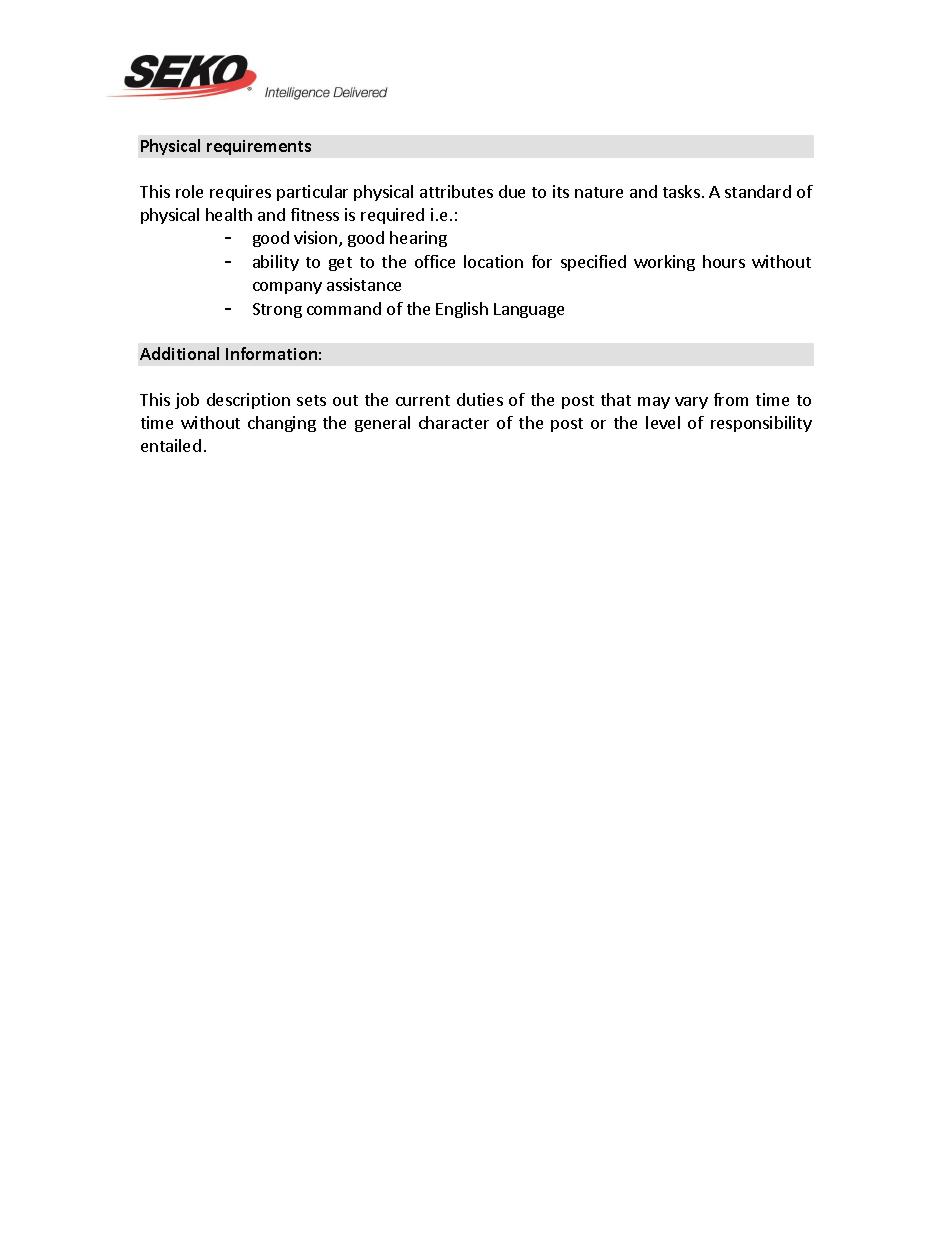  I want to click on ability, so click(276, 263).
